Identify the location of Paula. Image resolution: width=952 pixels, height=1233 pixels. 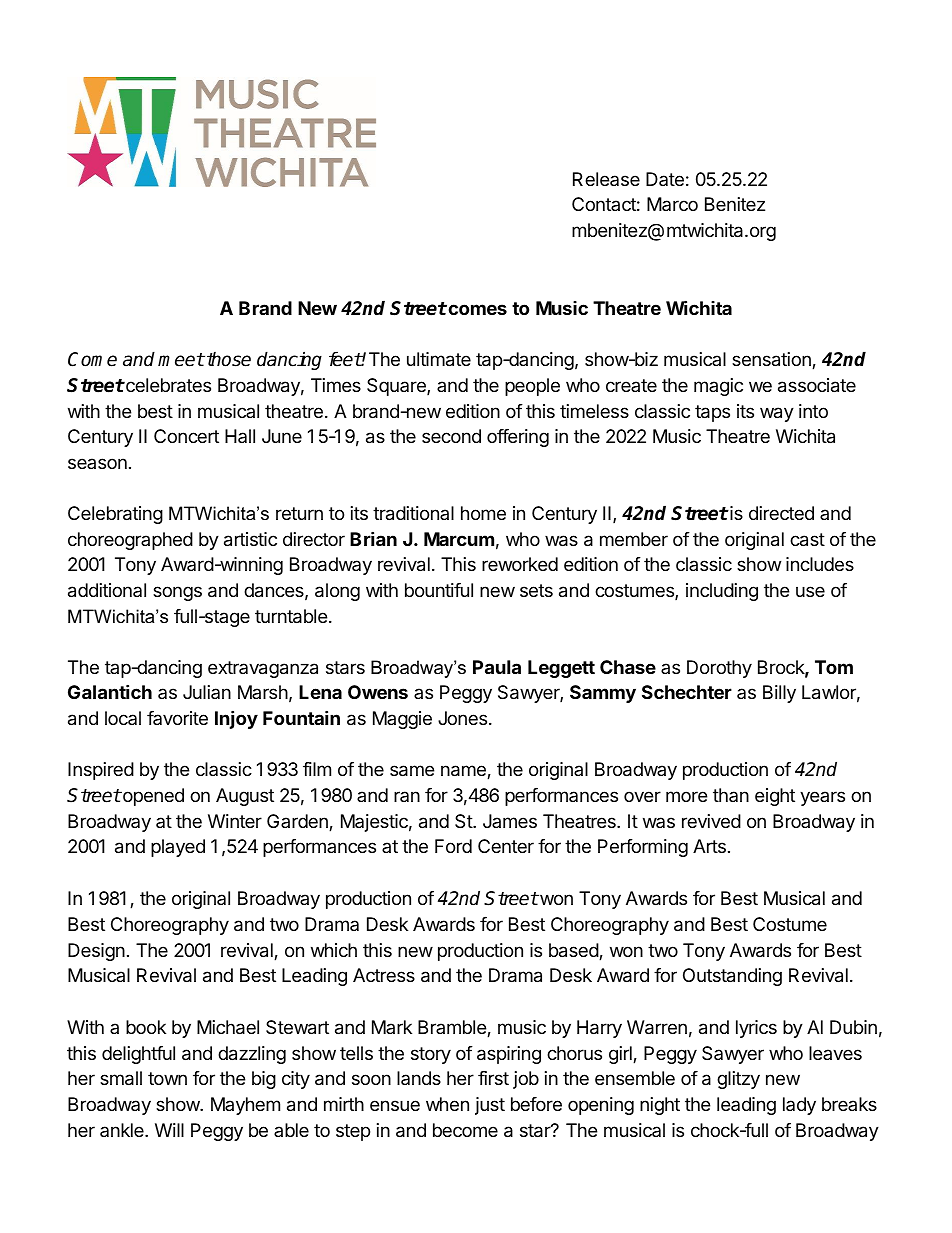
(497, 667).
